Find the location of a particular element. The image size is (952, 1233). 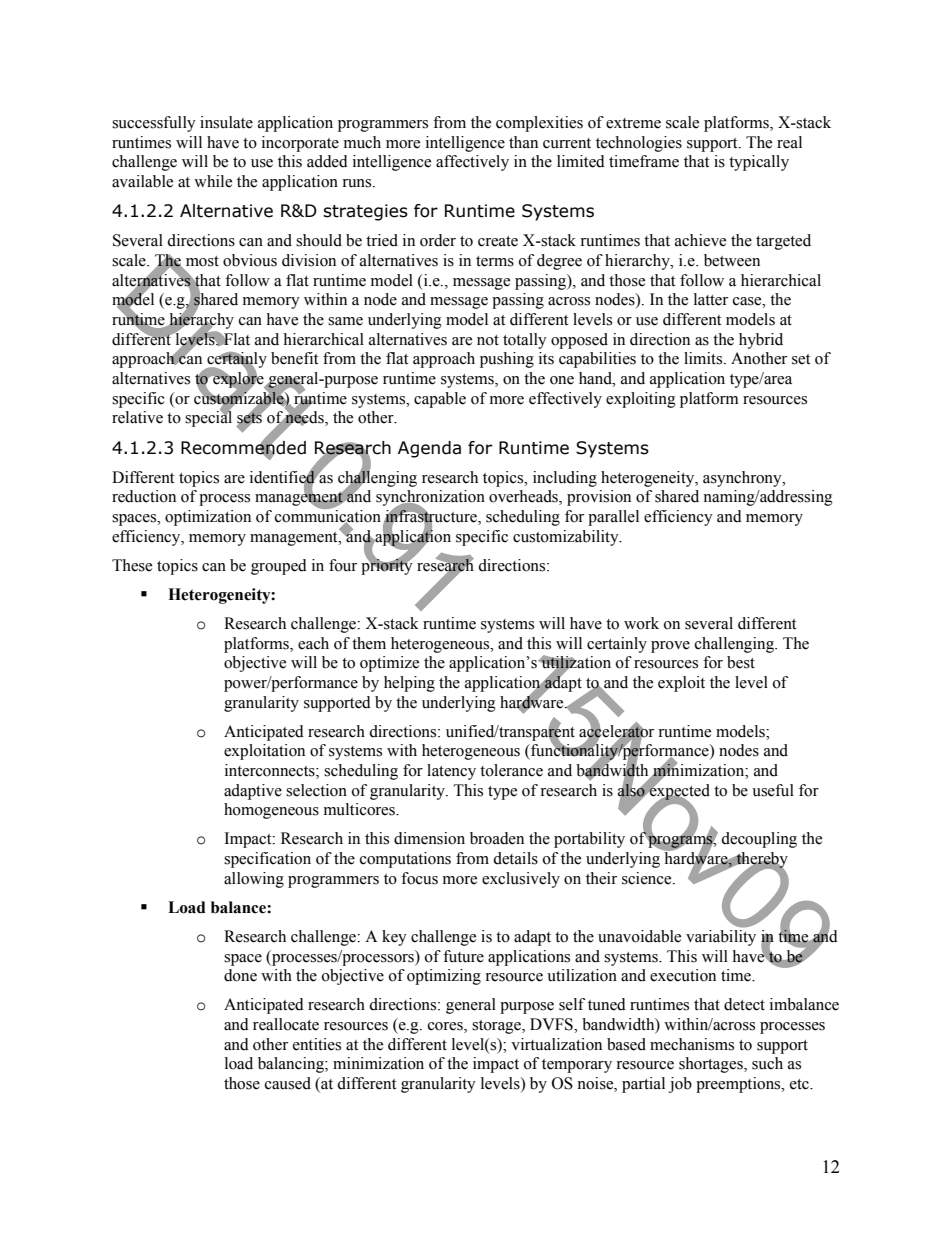

affectively is located at coordinates (472, 163).
